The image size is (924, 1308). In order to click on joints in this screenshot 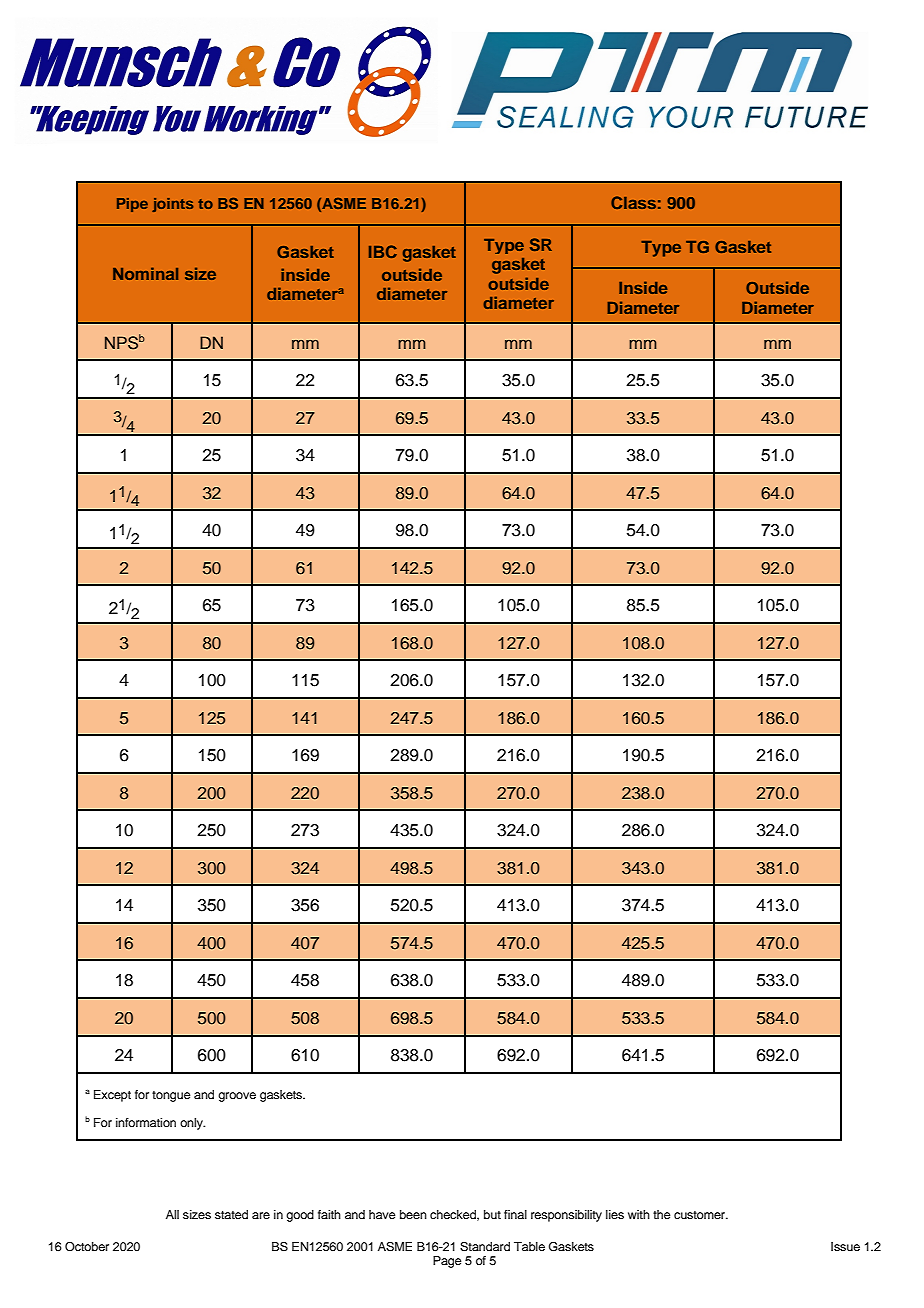, I will do `click(172, 205)`.
